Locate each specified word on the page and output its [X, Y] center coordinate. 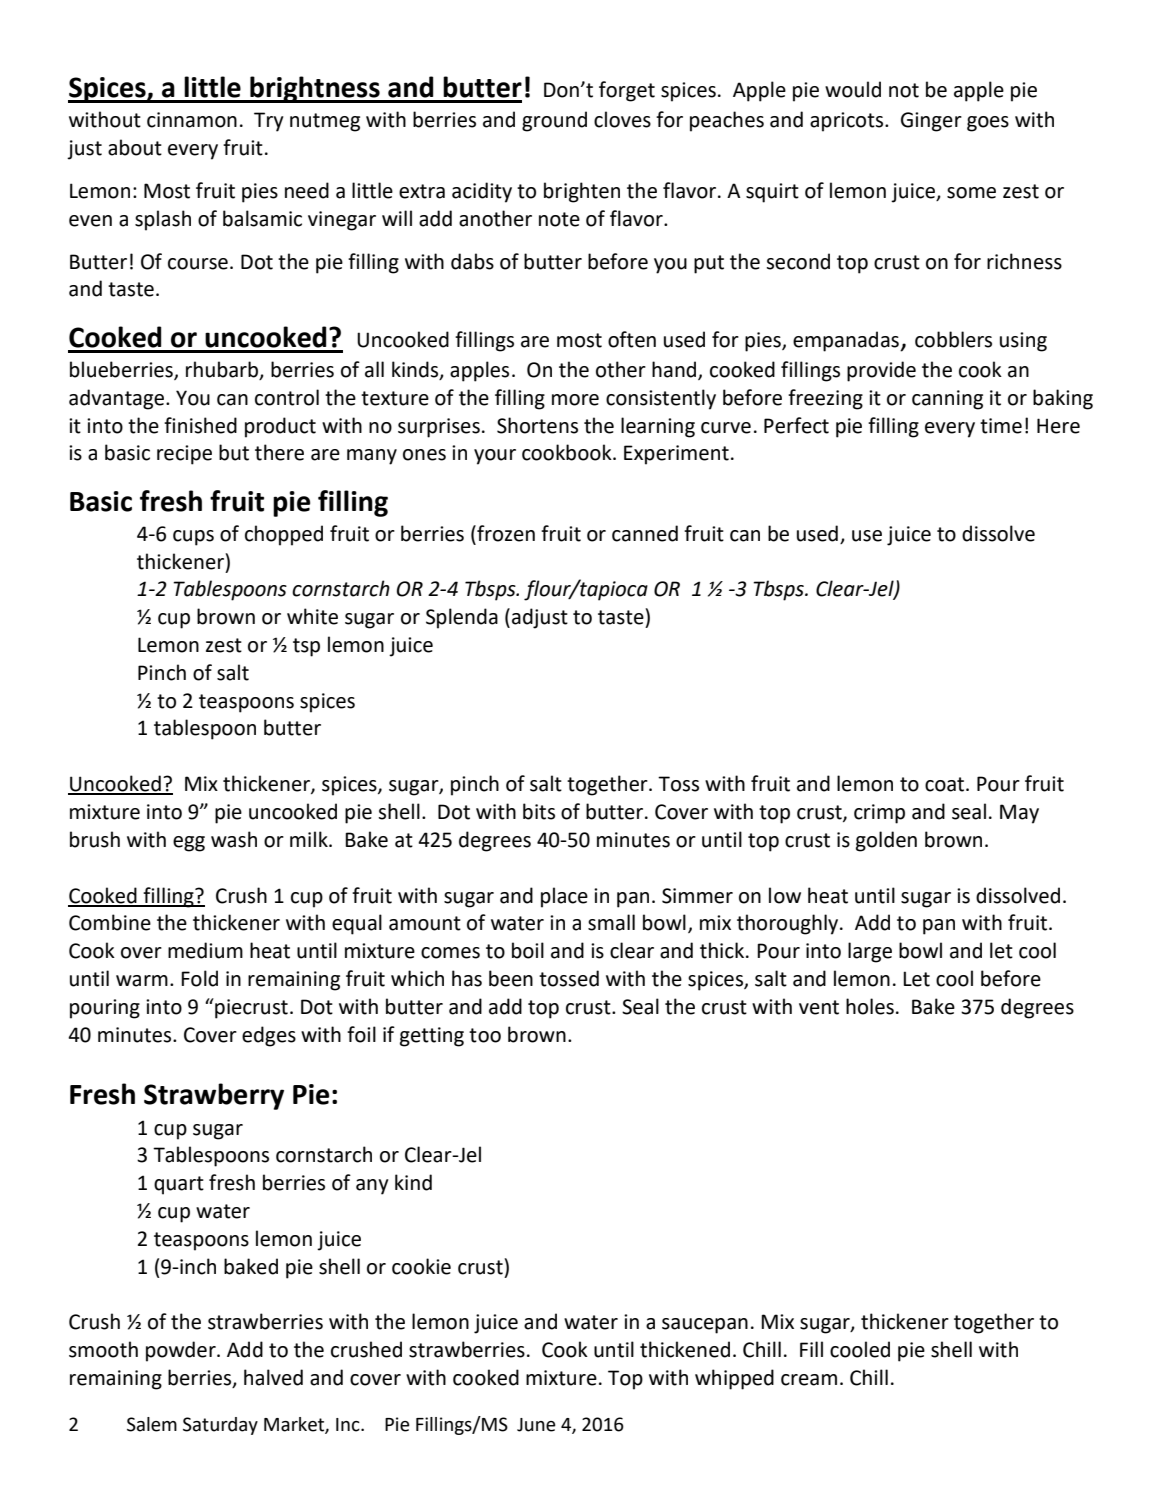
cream [809, 1380]
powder [182, 1351]
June [536, 1425]
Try [269, 122]
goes [988, 124]
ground [554, 121]
